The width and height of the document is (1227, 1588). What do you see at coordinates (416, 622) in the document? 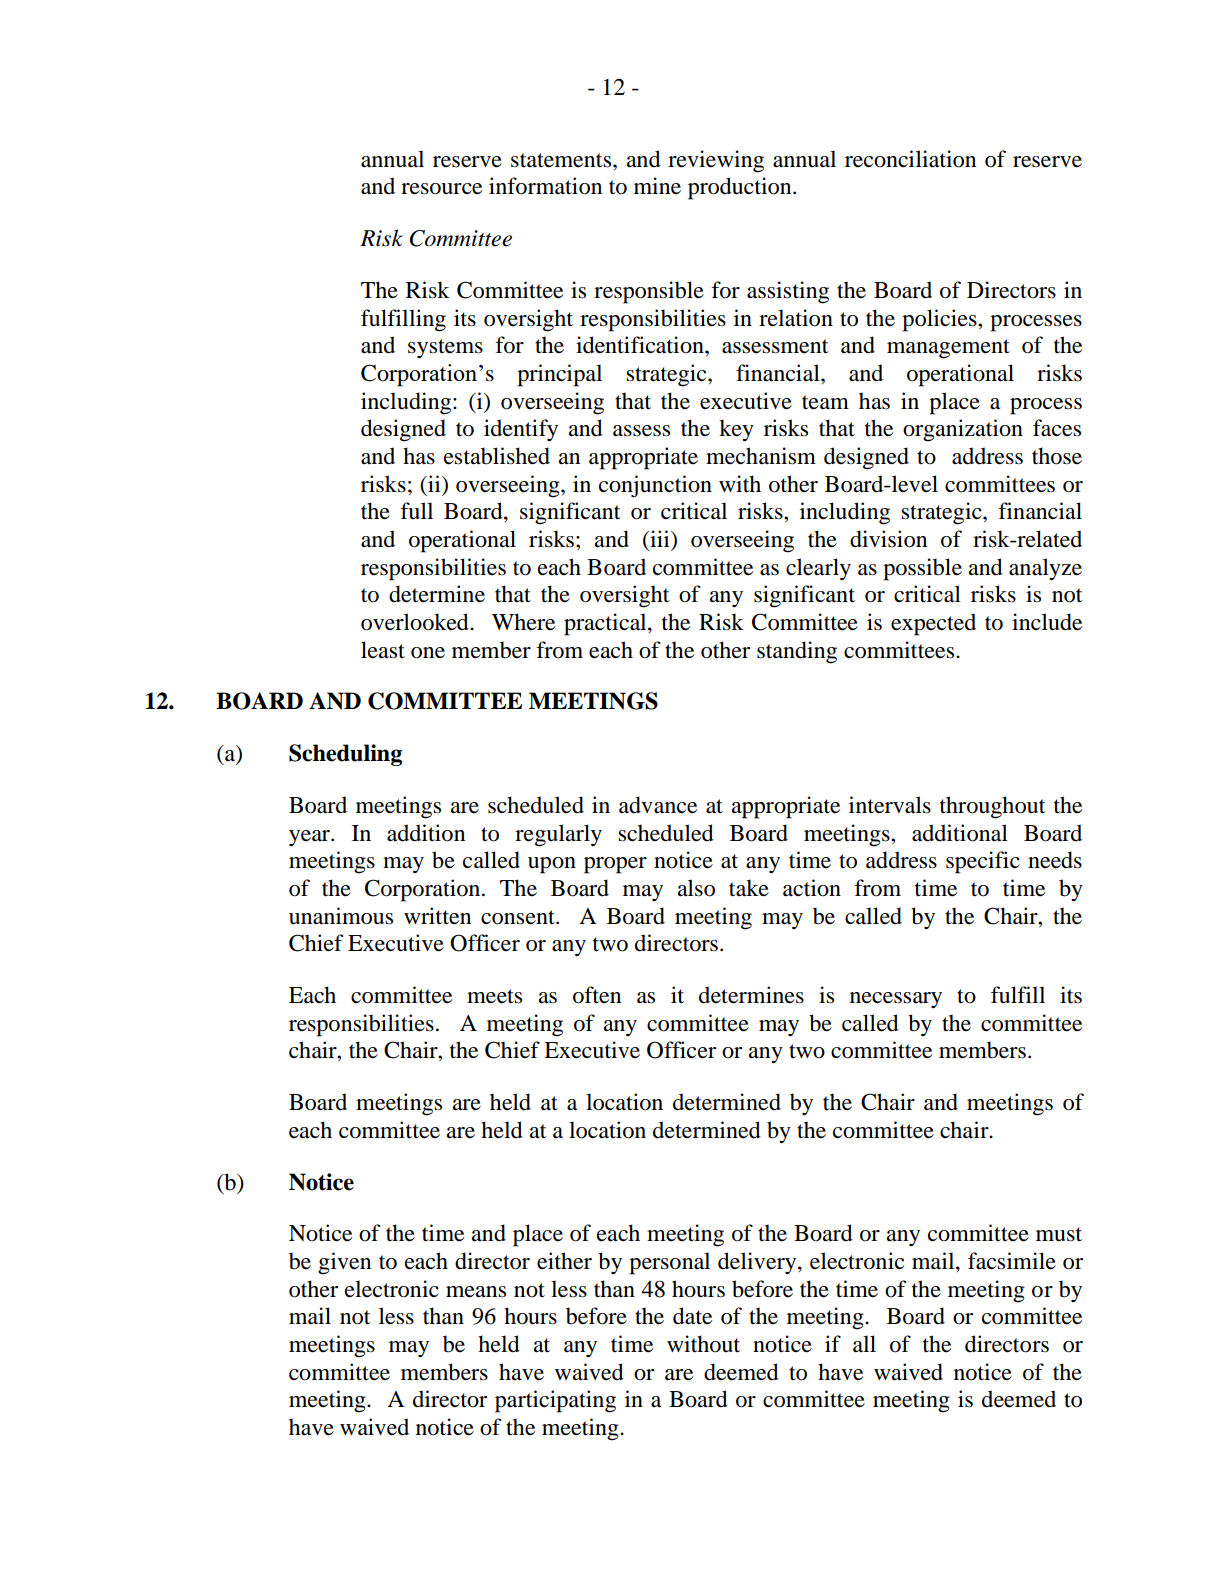
I see `overlooked` at bounding box center [416, 622].
